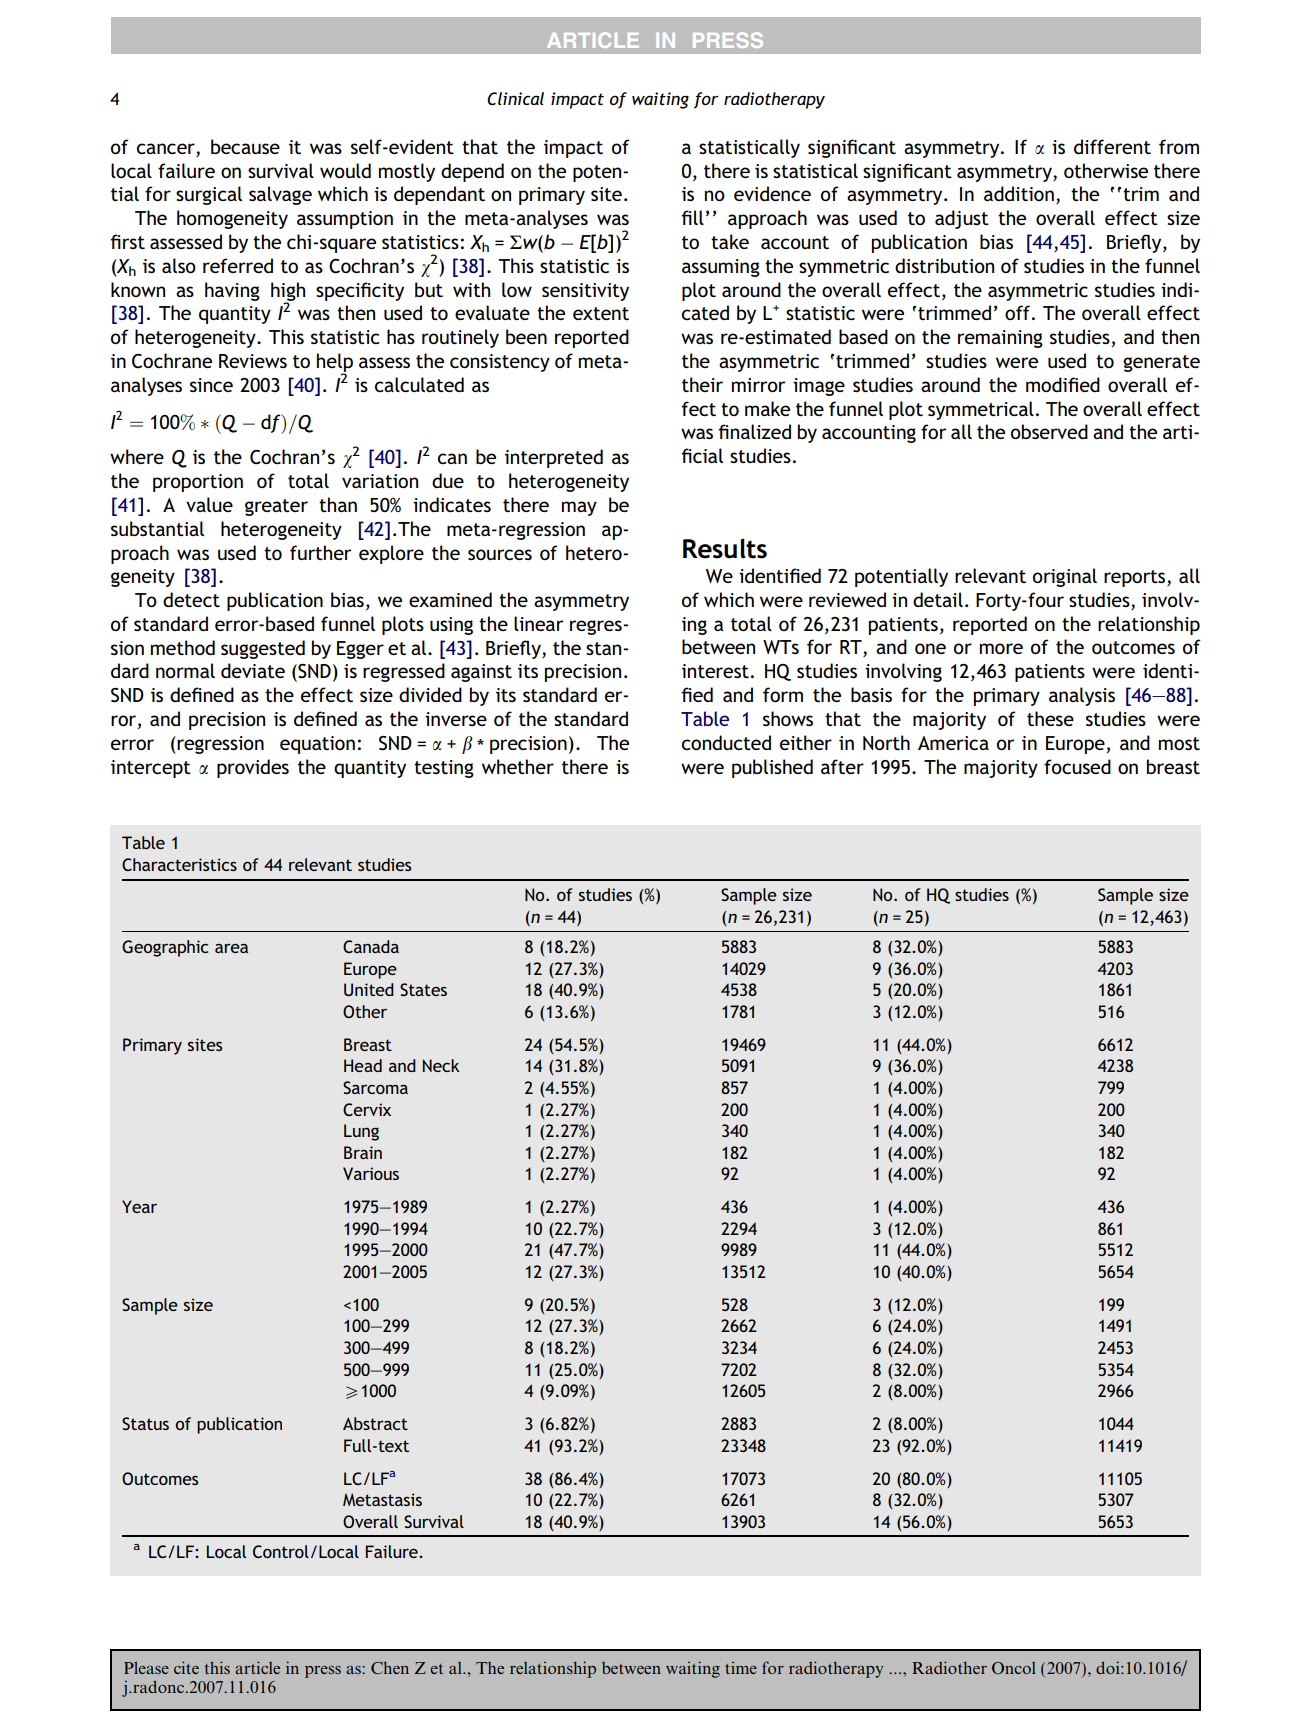  What do you see at coordinates (441, 1065) in the image?
I see `Neck` at bounding box center [441, 1065].
